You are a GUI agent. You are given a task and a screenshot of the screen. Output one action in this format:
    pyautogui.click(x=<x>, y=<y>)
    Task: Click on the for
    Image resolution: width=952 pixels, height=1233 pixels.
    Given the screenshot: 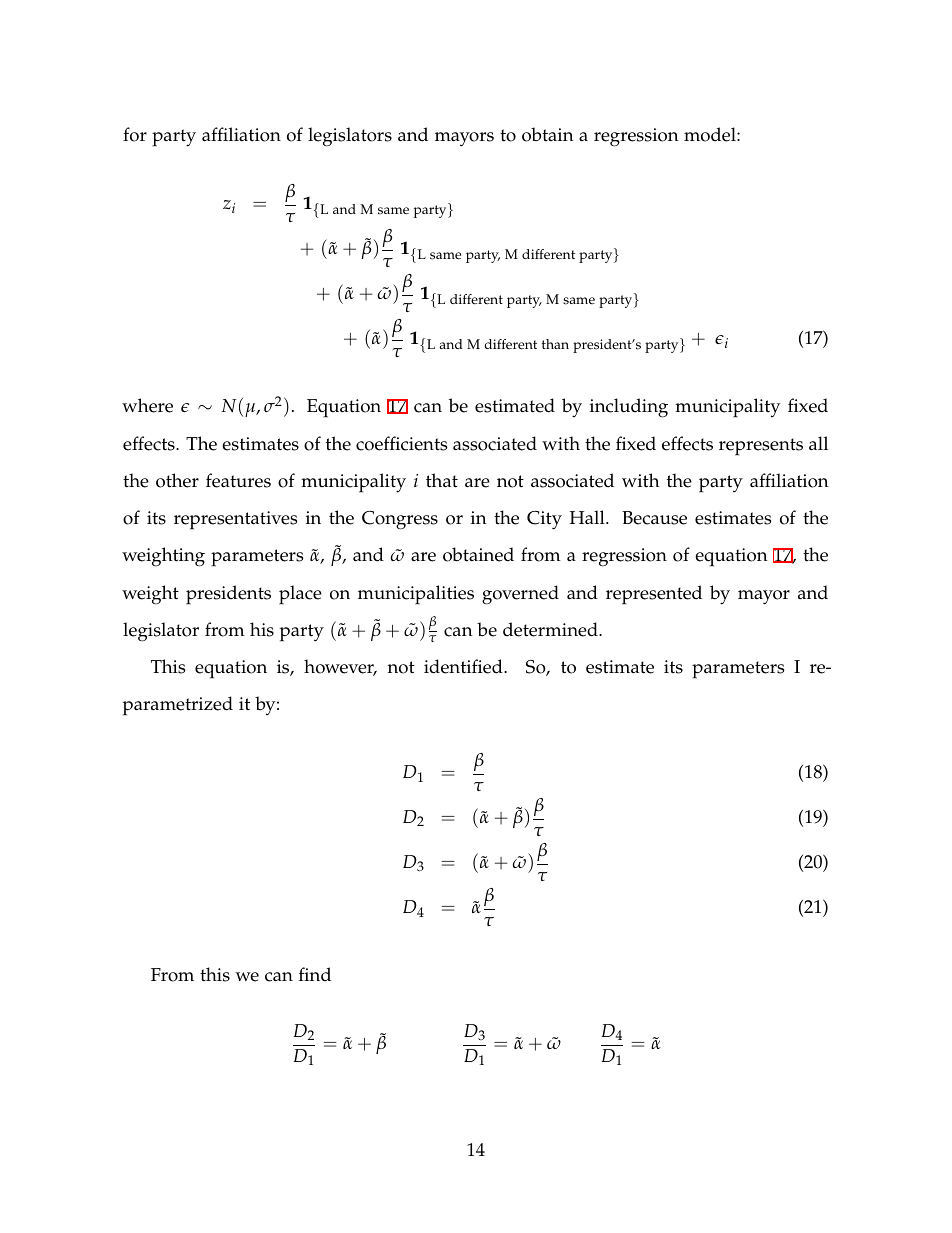 What is the action you would take?
    pyautogui.click(x=135, y=134)
